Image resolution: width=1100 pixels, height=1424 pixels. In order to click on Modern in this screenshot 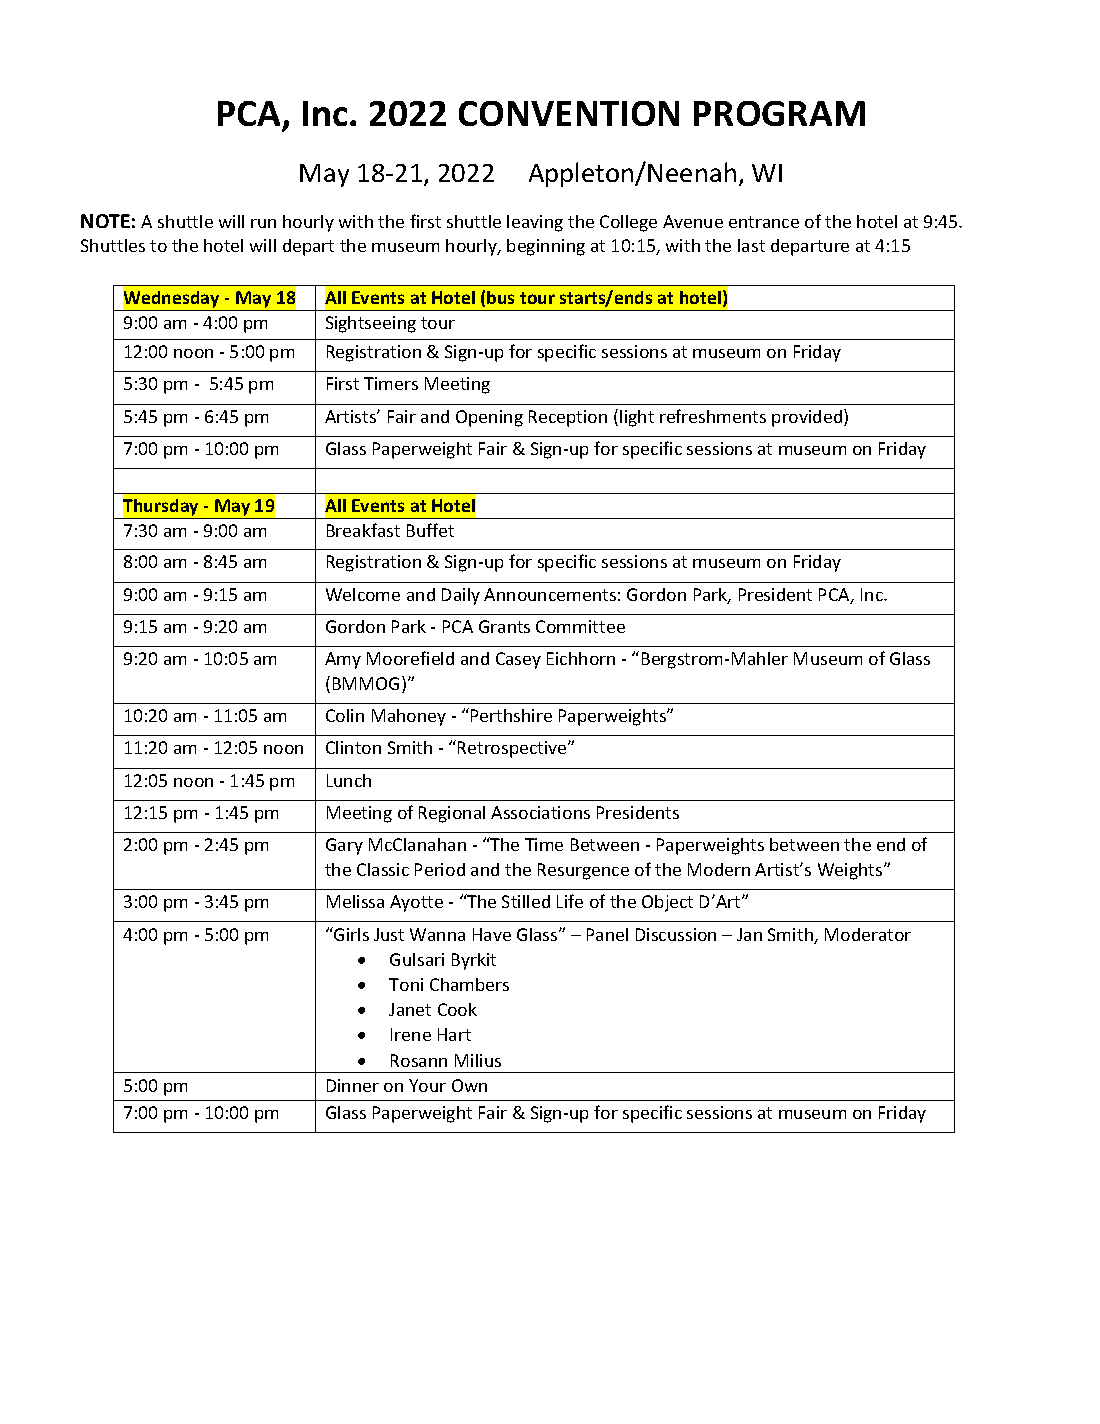, I will do `click(719, 869)`.
